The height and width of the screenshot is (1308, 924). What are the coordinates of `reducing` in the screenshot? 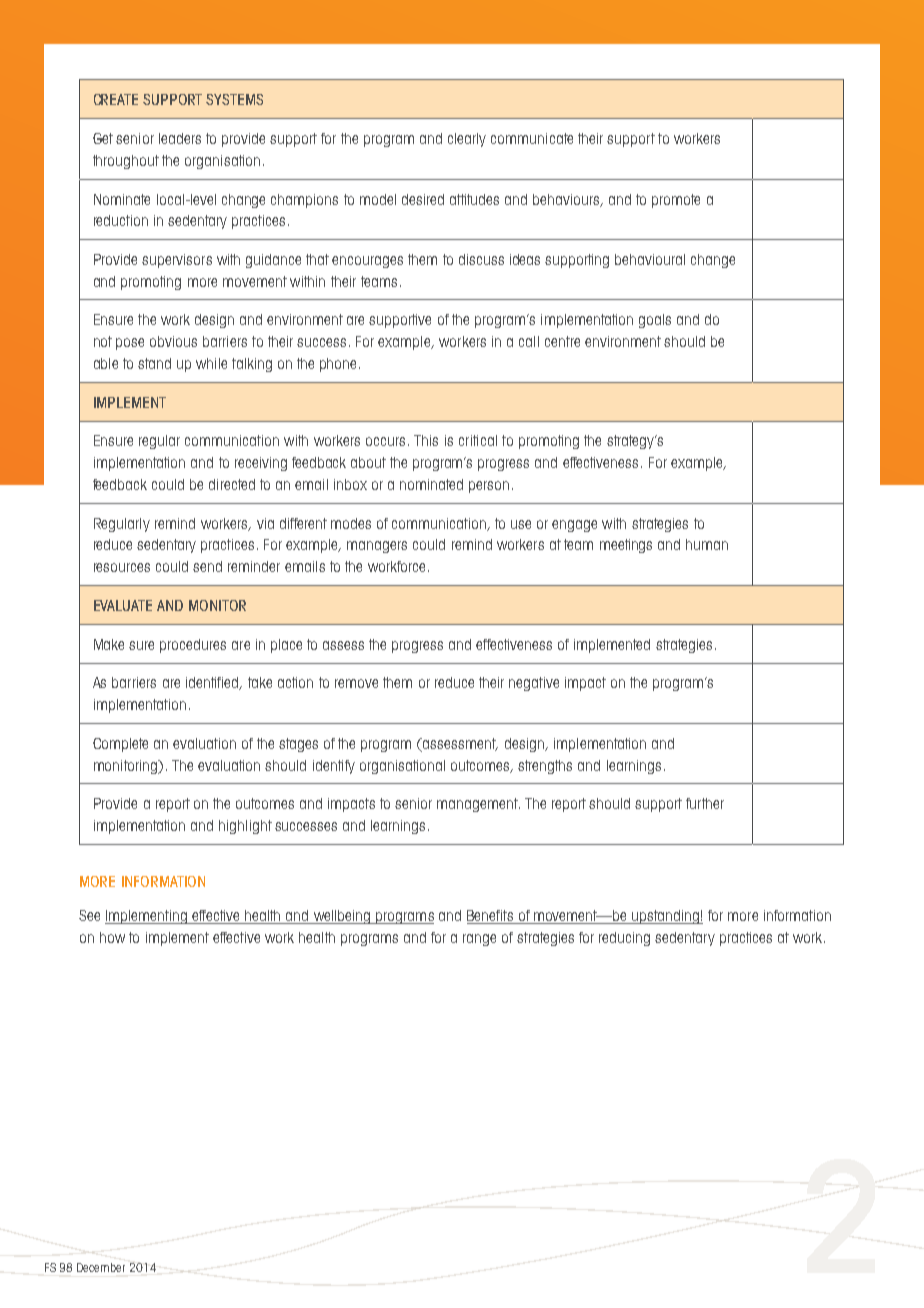 It's located at (624, 939).
